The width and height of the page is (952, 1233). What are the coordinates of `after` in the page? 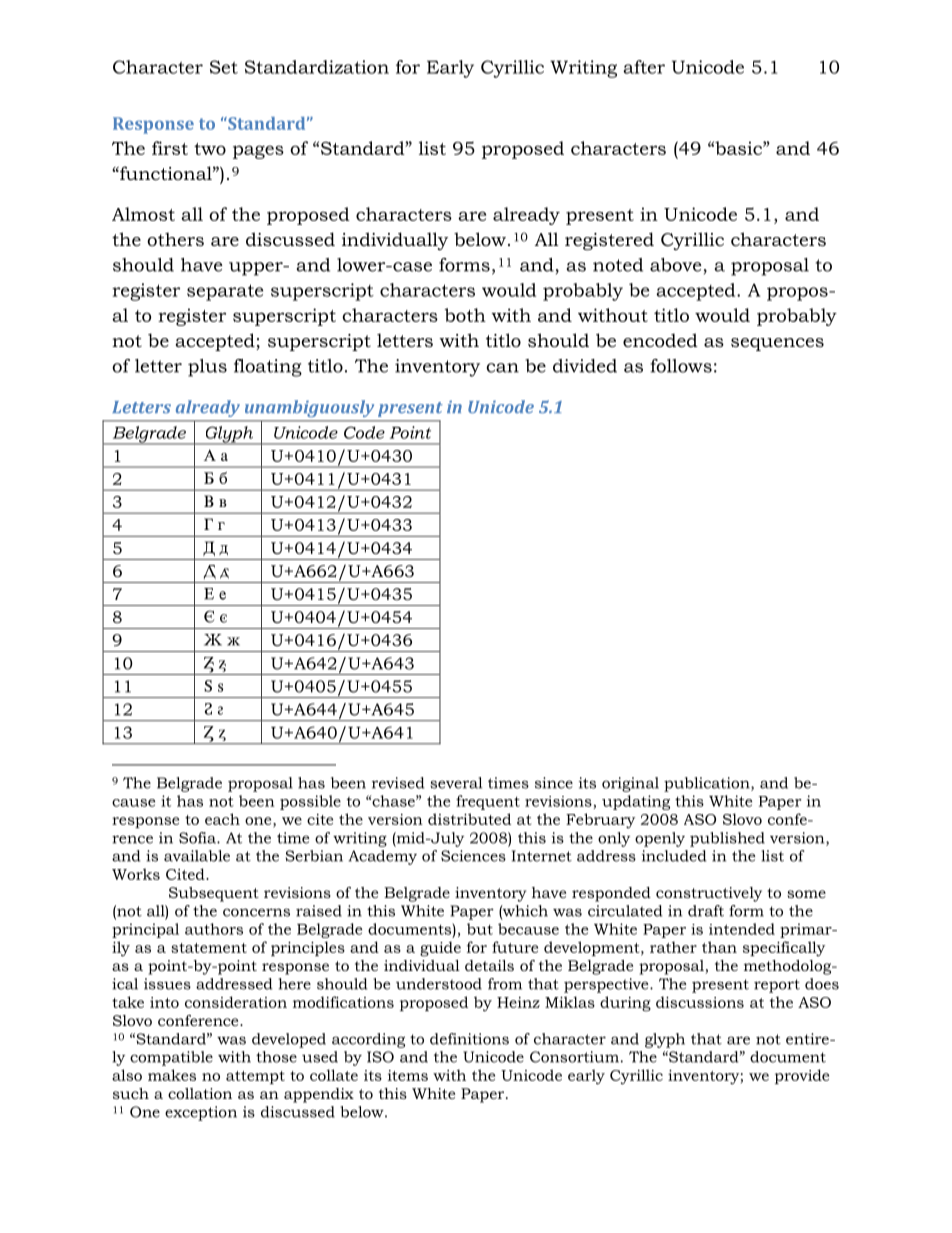 It's located at (644, 67).
